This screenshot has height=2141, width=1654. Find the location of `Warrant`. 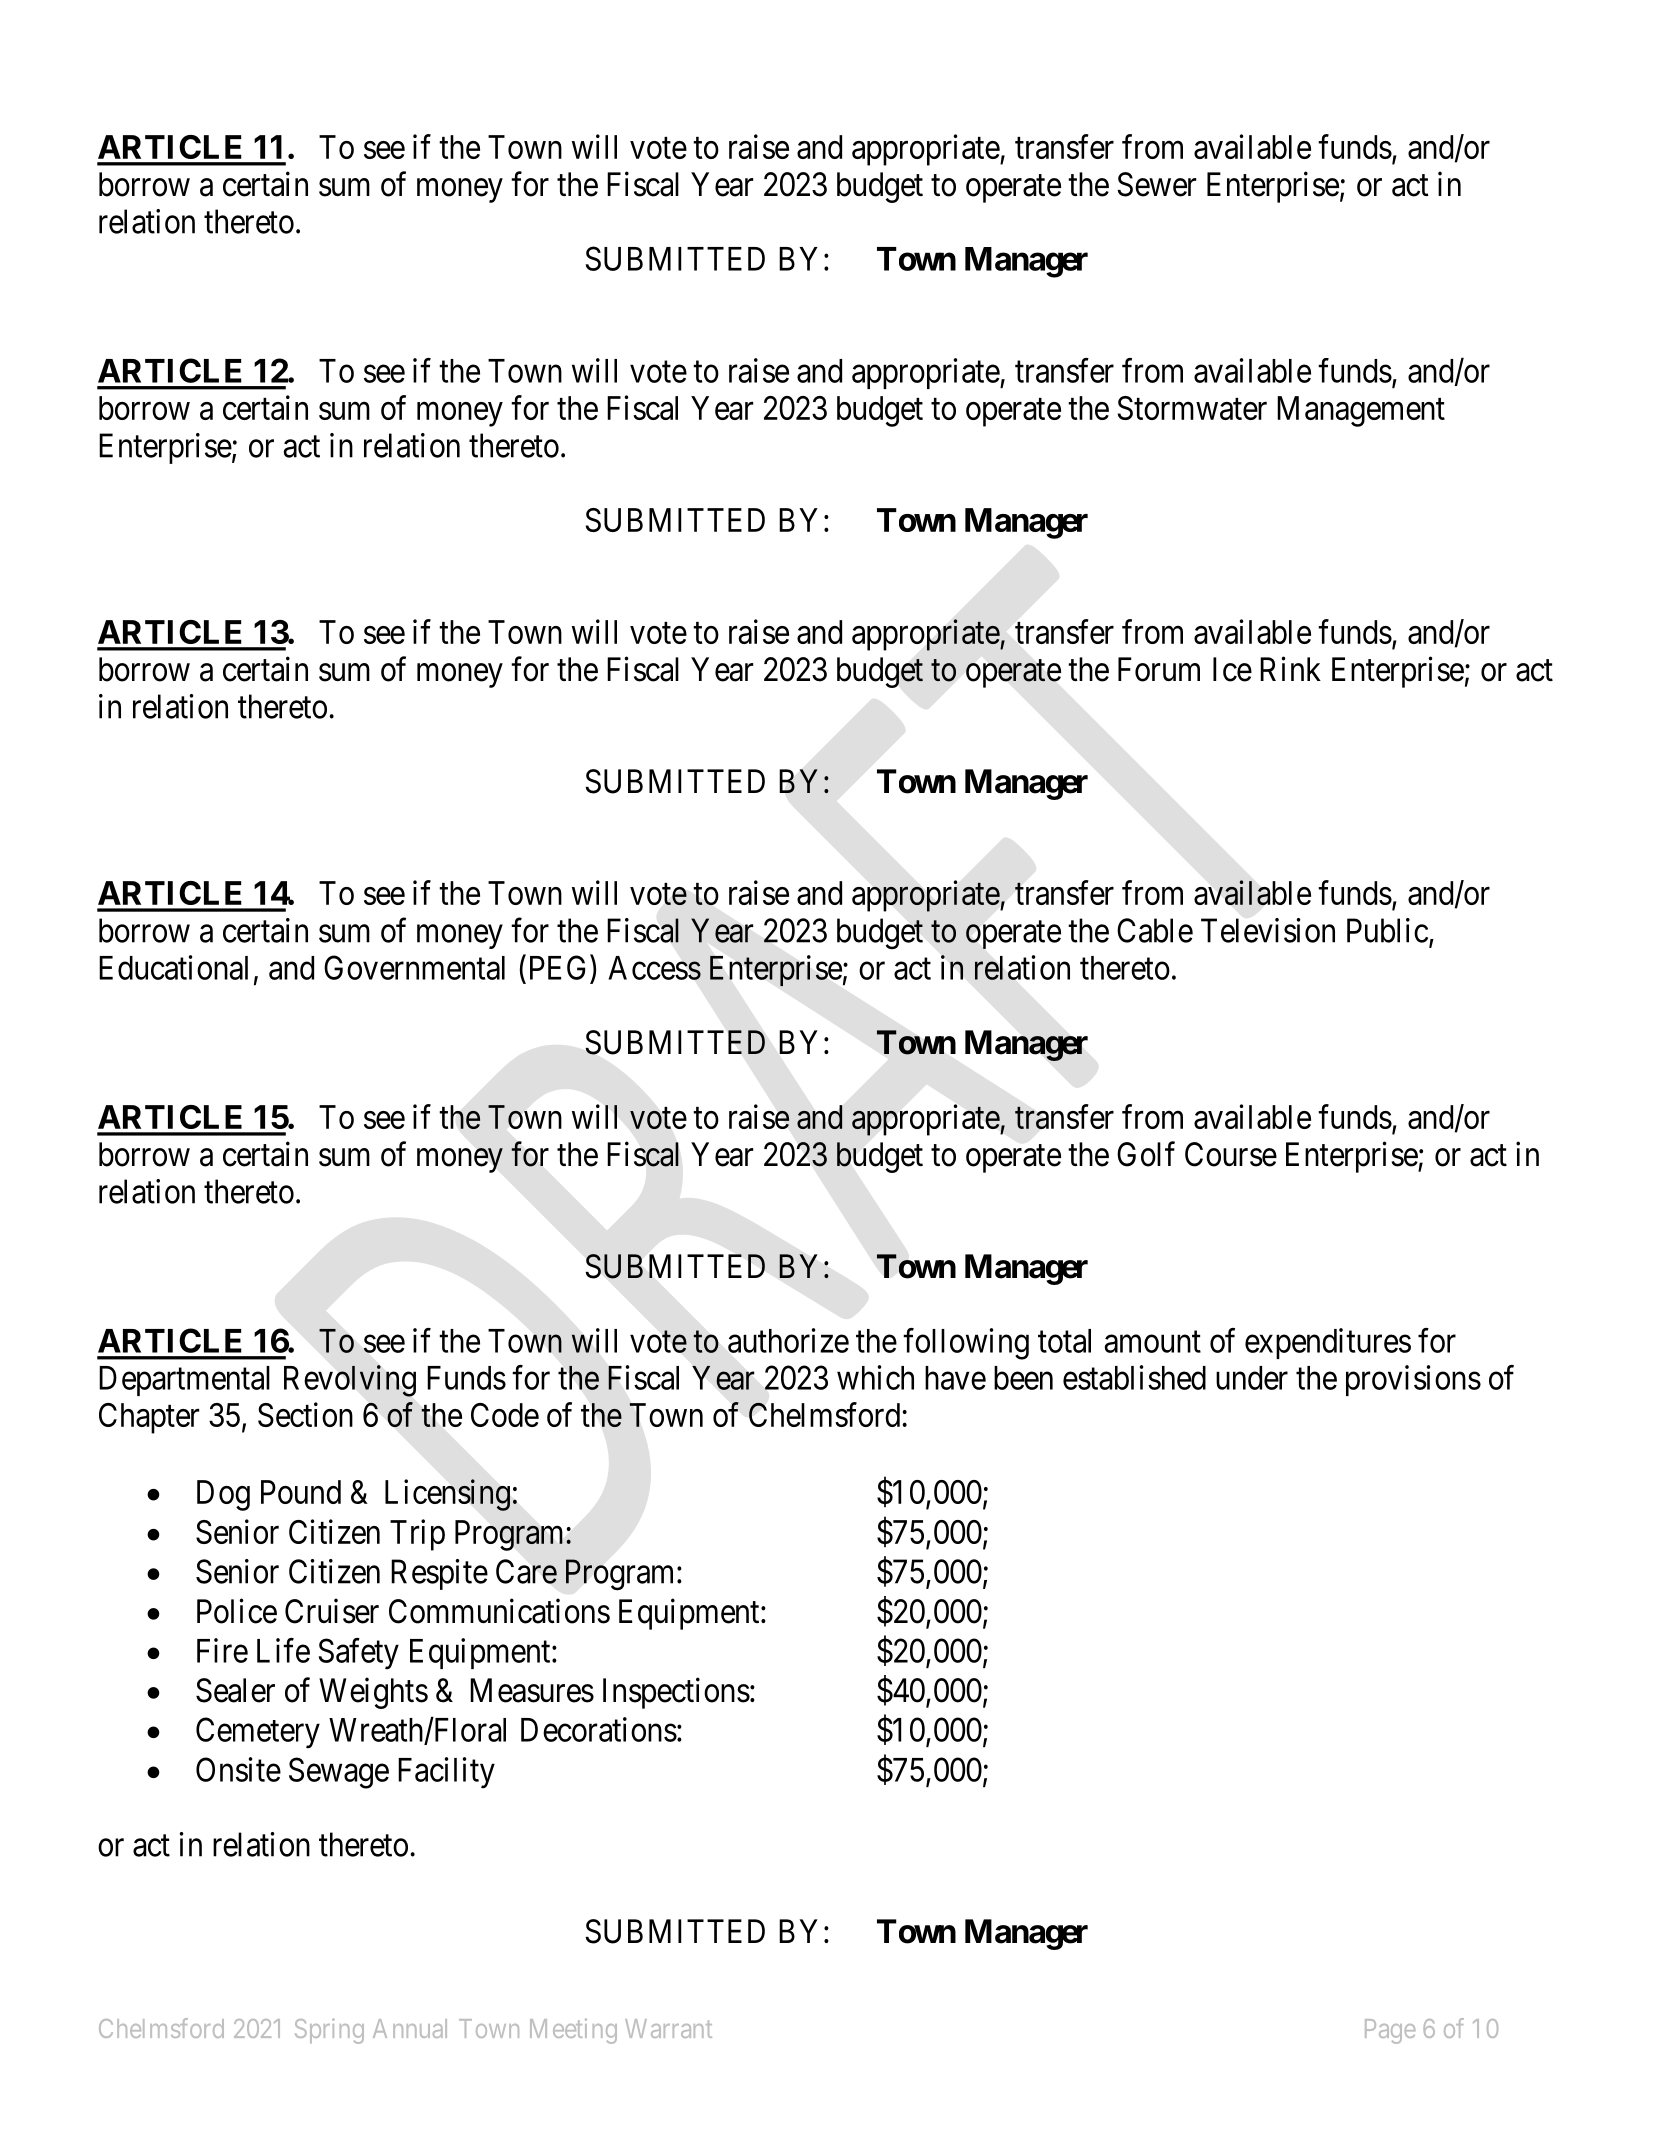

Warrant is located at coordinates (668, 2028).
